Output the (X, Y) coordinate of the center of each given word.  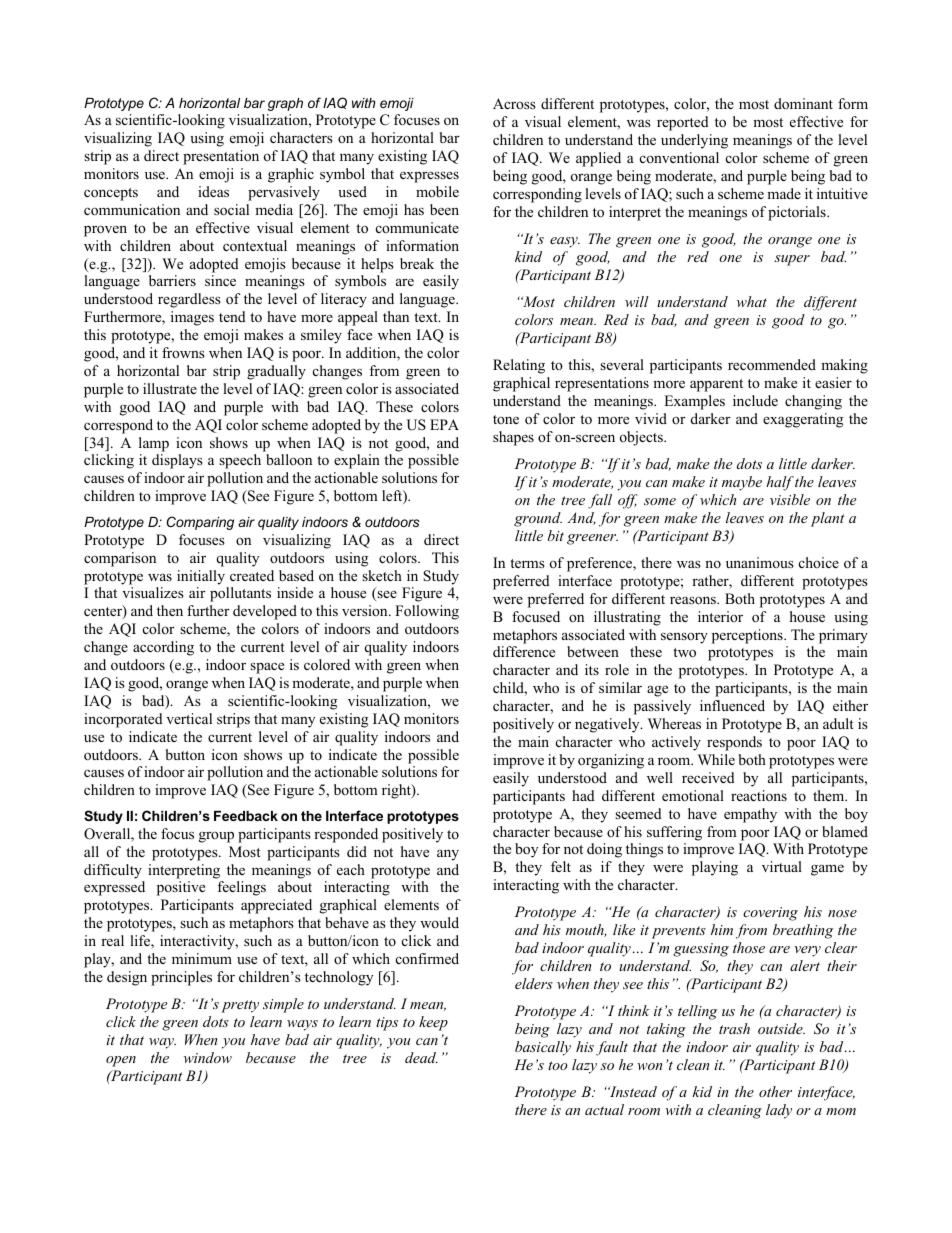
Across (514, 103)
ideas (213, 191)
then (170, 610)
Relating (519, 366)
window (208, 1057)
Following (427, 612)
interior (720, 616)
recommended (772, 364)
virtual (782, 866)
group (216, 837)
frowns (183, 352)
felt (561, 866)
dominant (803, 103)
